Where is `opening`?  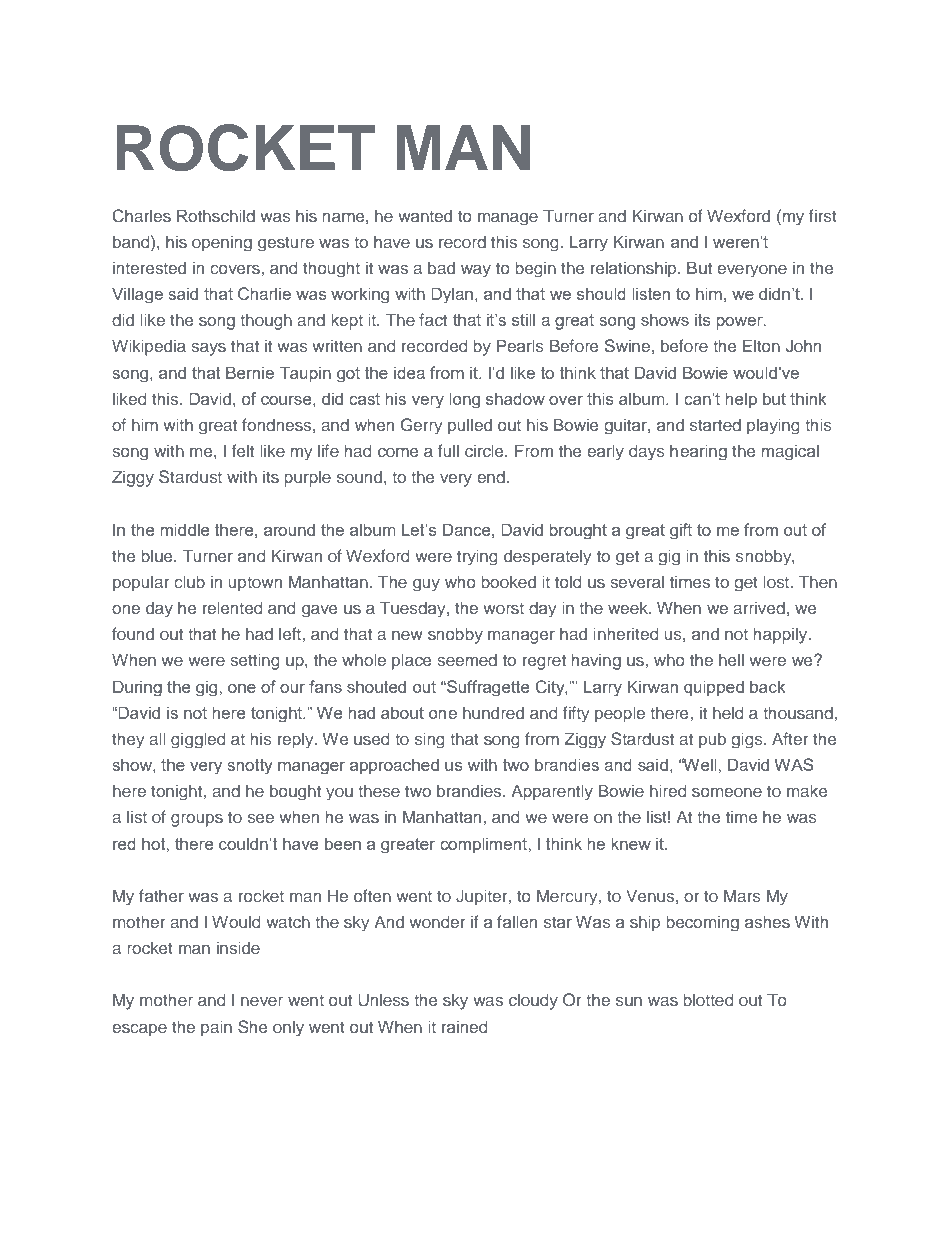 opening is located at coordinates (222, 243).
